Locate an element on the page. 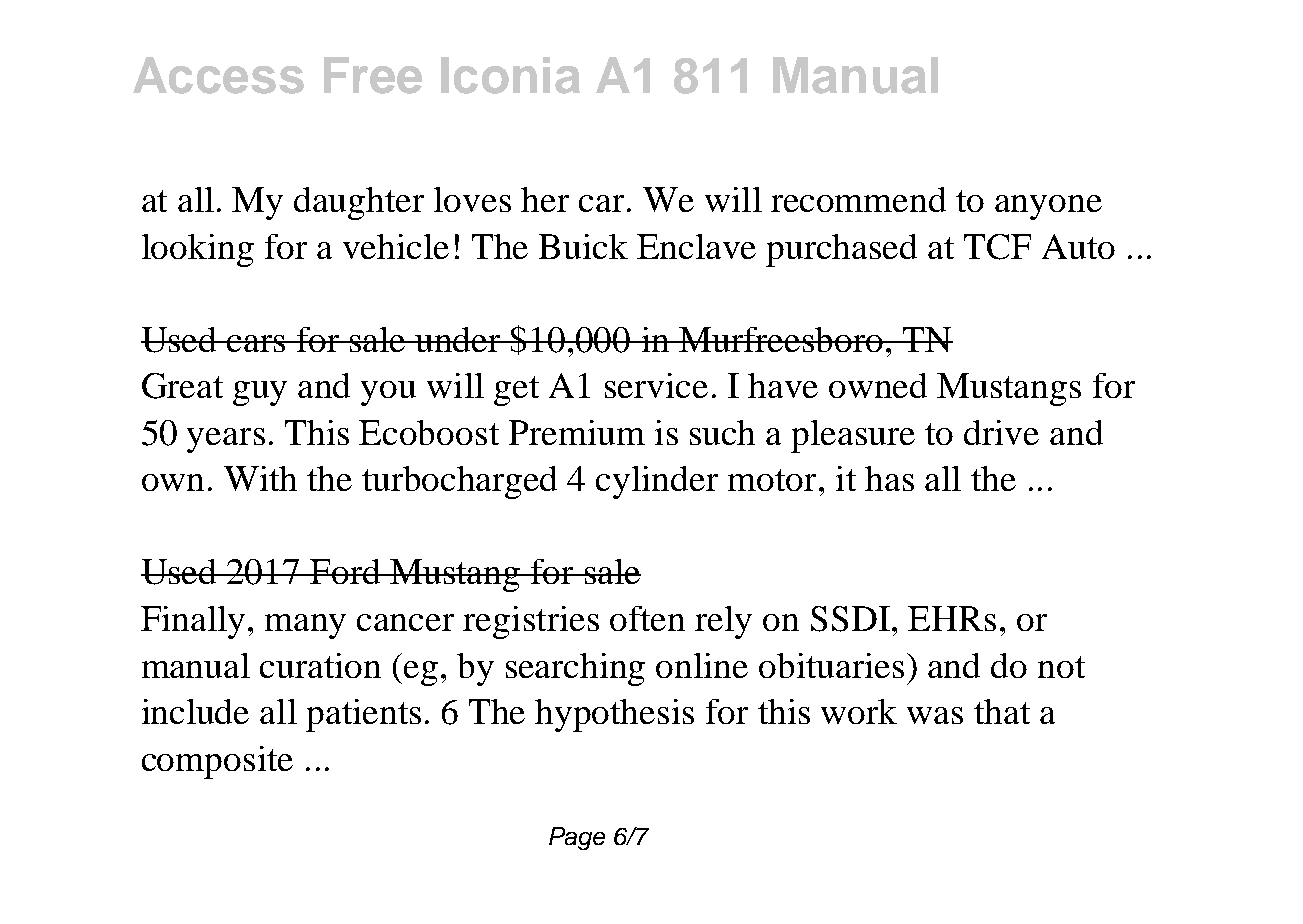  Ford is located at coordinates (346, 571).
